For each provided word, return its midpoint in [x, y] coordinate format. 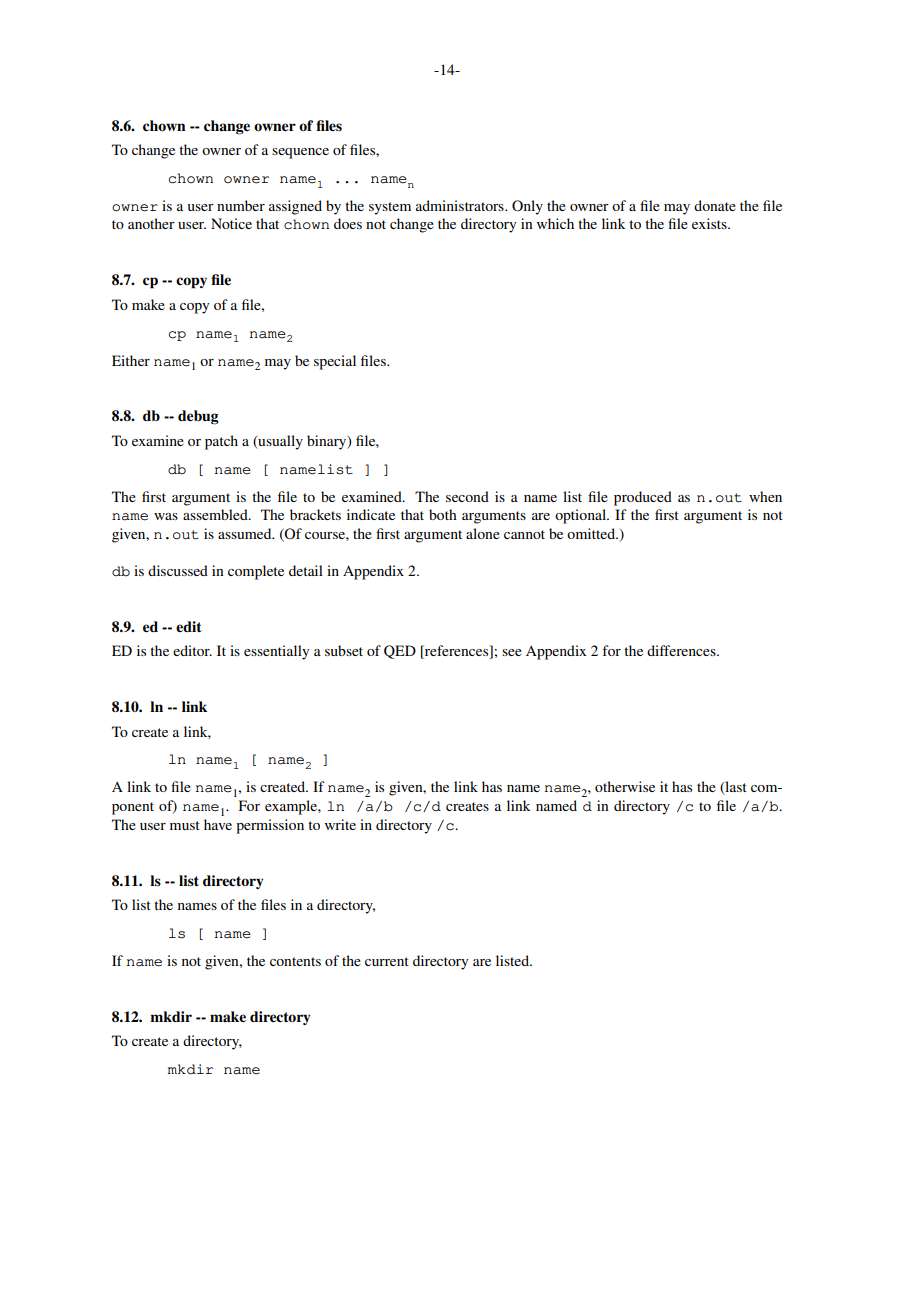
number [241, 205]
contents [295, 961]
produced [643, 498]
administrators [461, 205]
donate [715, 205]
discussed [178, 570]
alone [483, 533]
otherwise [625, 786]
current [387, 961]
